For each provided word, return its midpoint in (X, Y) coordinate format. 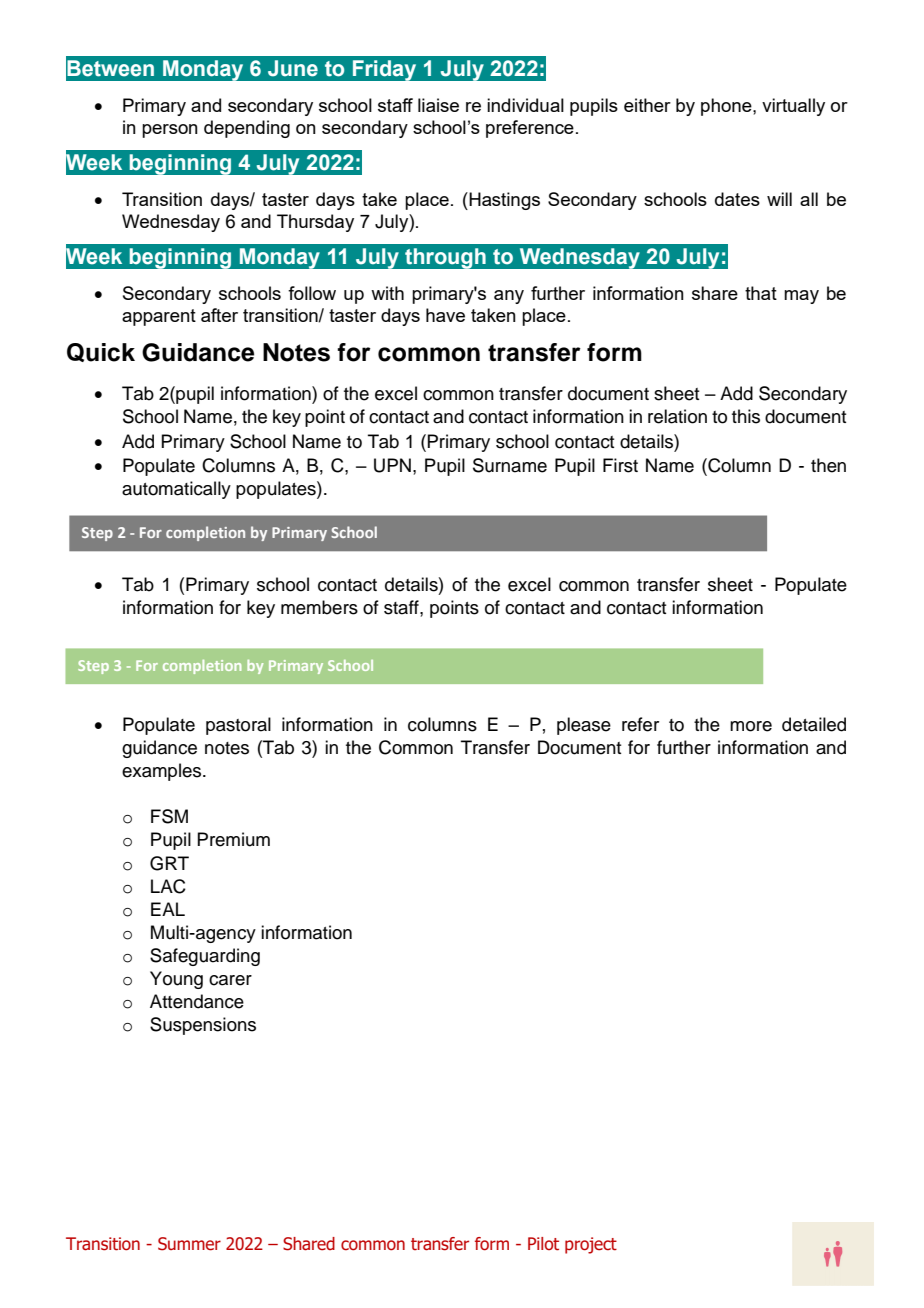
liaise (438, 105)
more (751, 726)
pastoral (238, 726)
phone (727, 107)
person (170, 131)
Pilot (543, 1244)
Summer (189, 1244)
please (584, 726)
